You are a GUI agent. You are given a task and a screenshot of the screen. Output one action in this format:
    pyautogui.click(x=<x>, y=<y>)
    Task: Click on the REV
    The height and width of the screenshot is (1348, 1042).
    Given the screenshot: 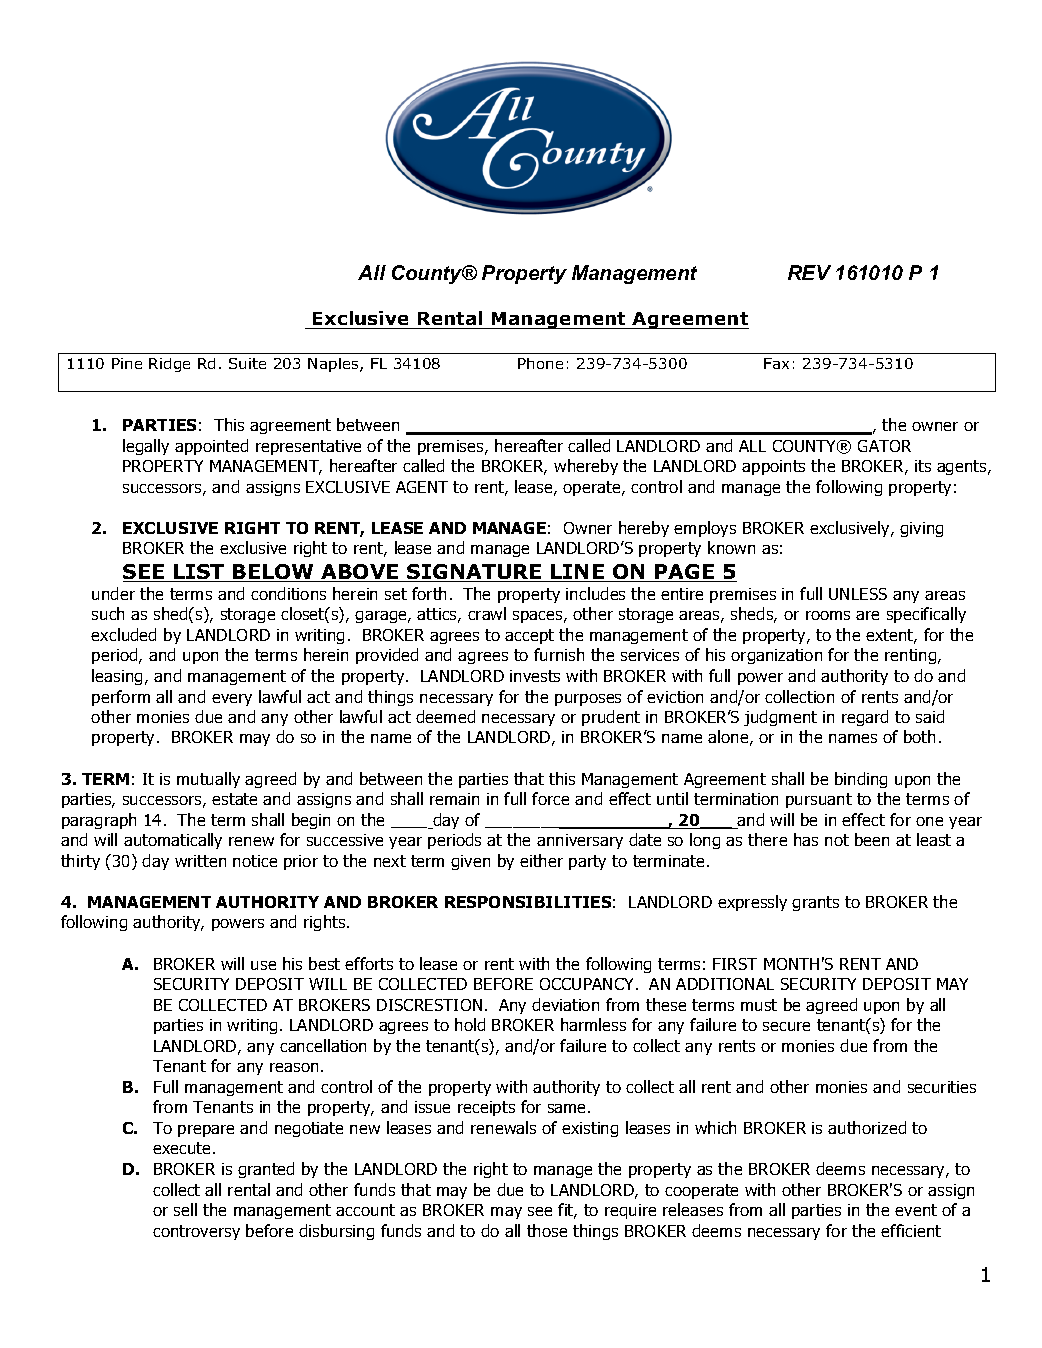 What is the action you would take?
    pyautogui.click(x=809, y=272)
